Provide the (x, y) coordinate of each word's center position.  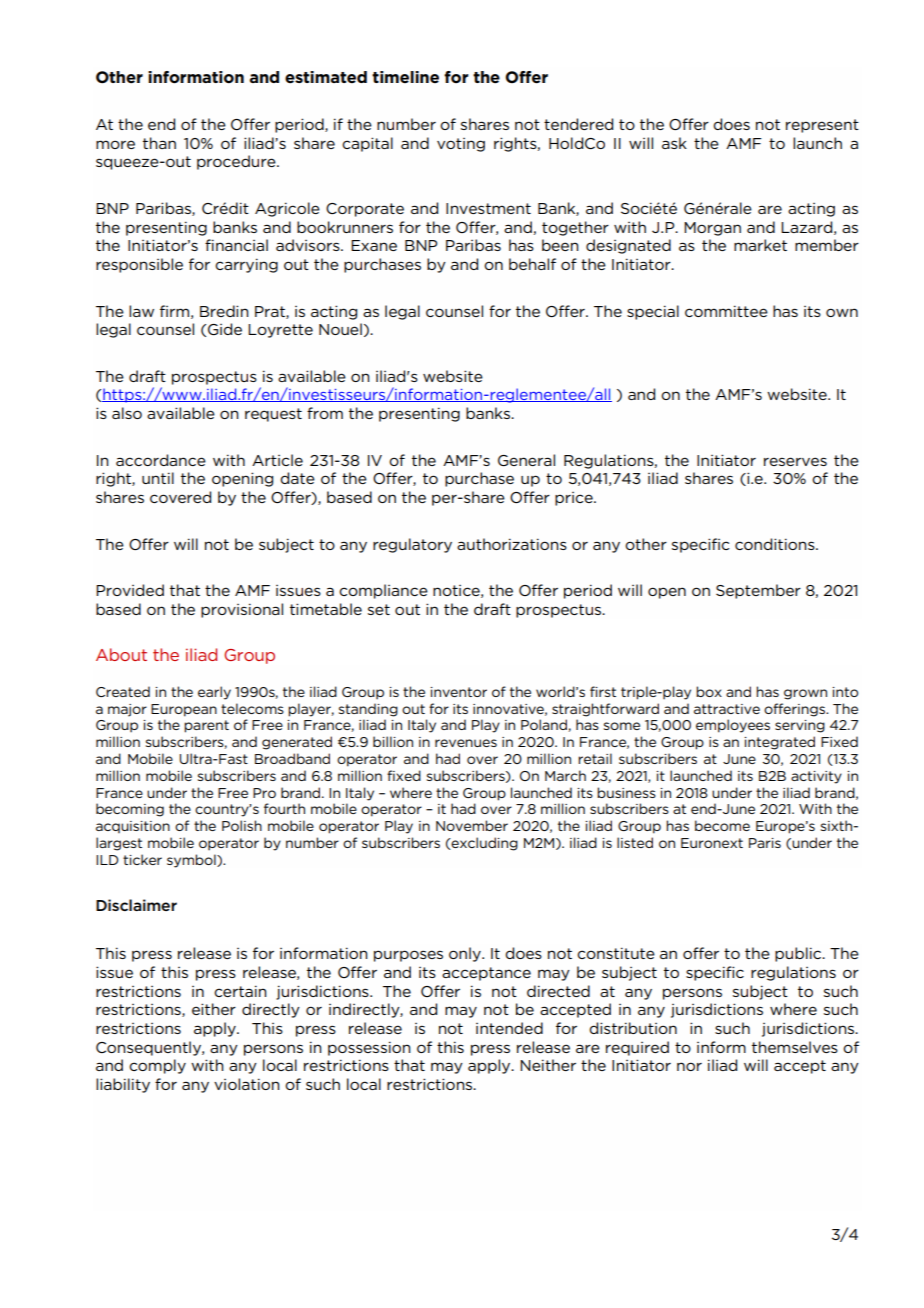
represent (822, 126)
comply (157, 1066)
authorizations (512, 544)
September (758, 591)
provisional (242, 610)
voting (461, 145)
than (159, 143)
